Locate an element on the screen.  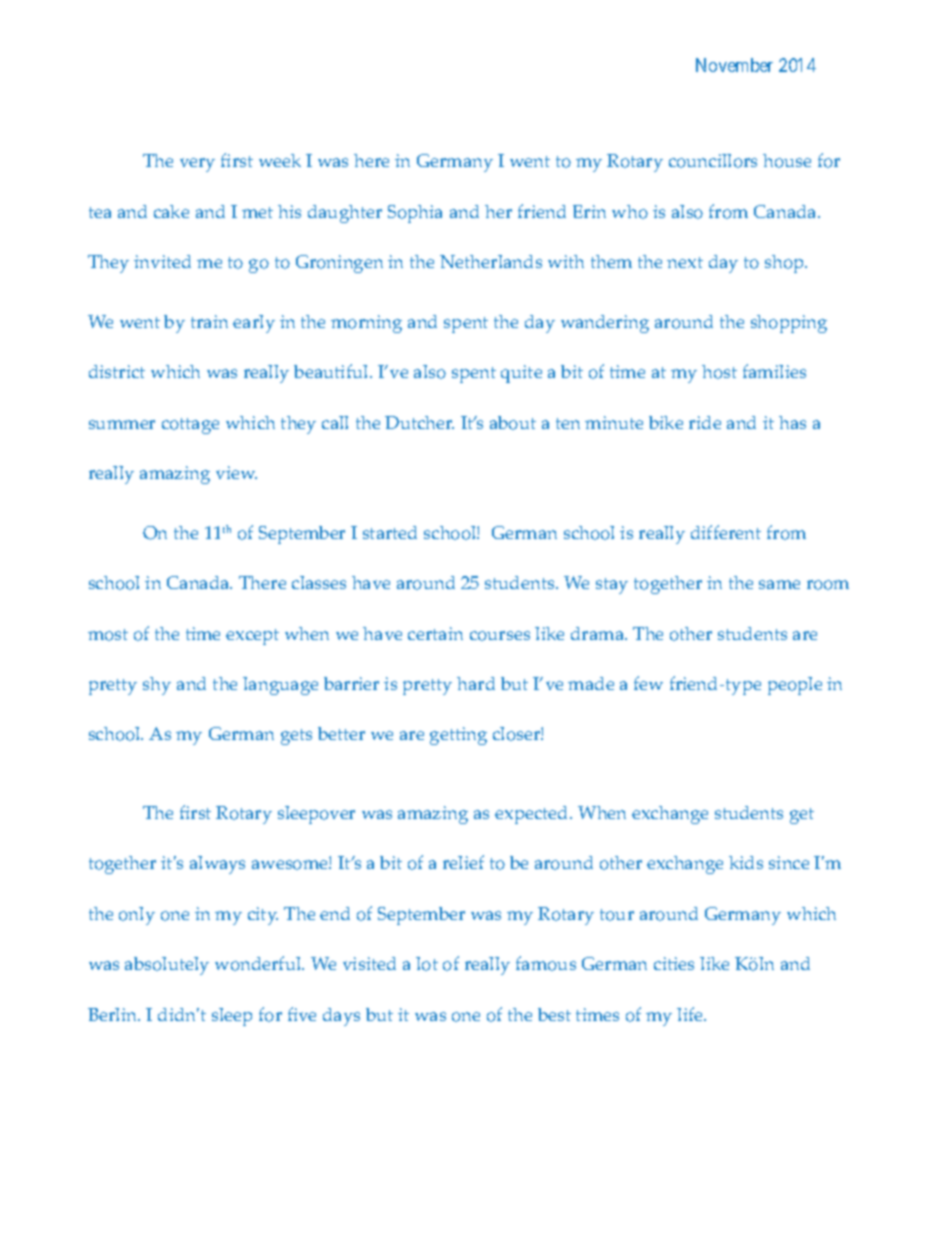
next is located at coordinates (685, 262).
